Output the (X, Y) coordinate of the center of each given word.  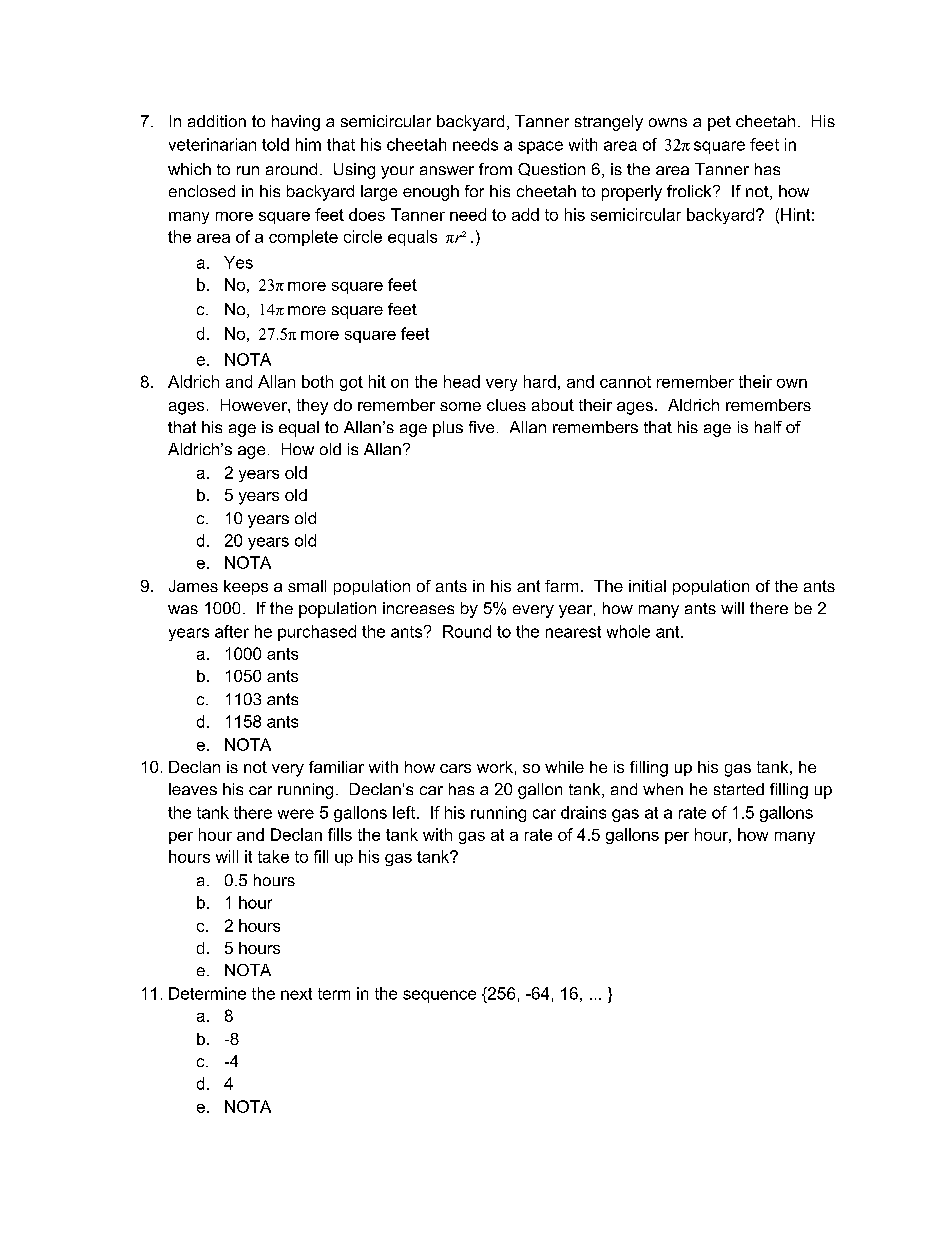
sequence (439, 996)
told (275, 144)
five (481, 427)
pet (719, 123)
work (495, 767)
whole (628, 631)
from (495, 169)
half (768, 427)
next (296, 994)
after (232, 631)
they (312, 407)
